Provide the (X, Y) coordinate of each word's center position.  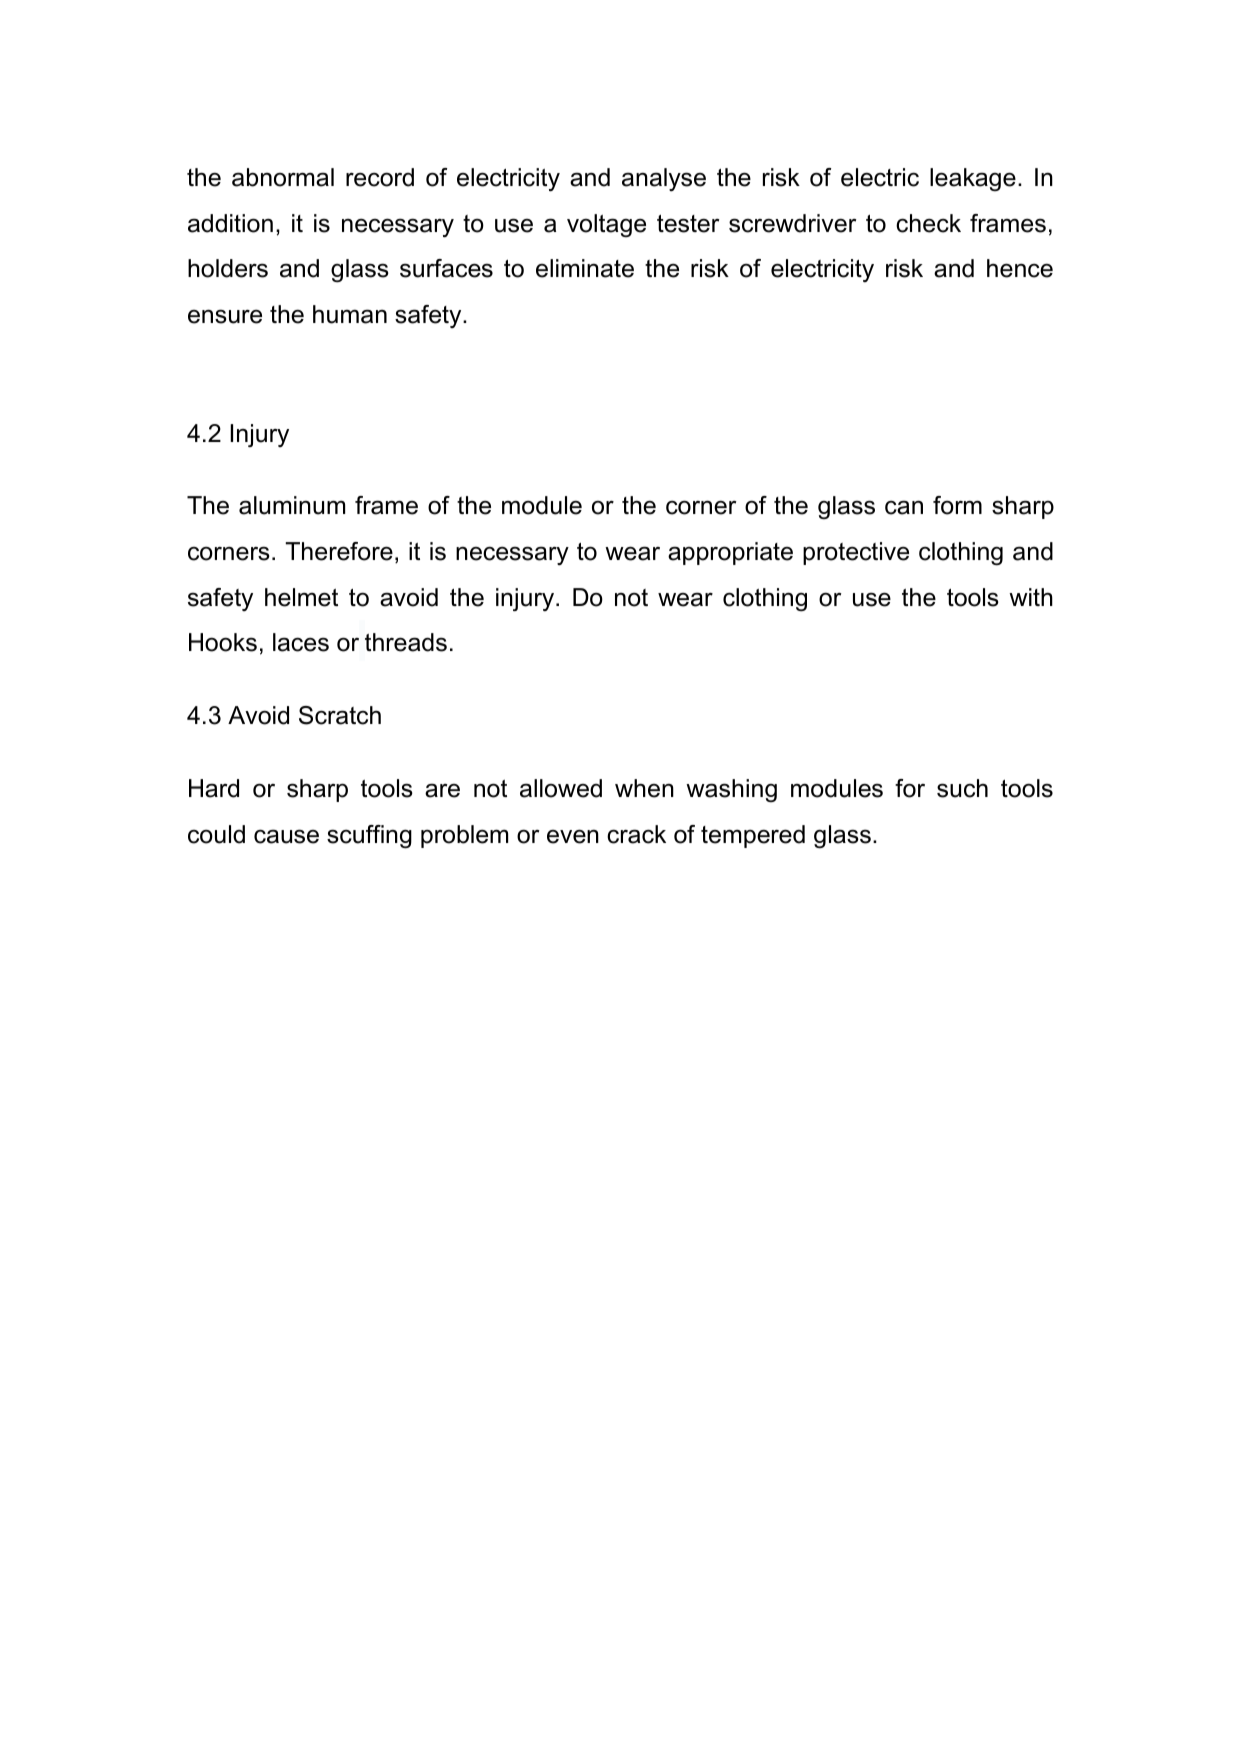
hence (1020, 268)
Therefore (339, 551)
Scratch (340, 715)
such (962, 788)
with (1031, 597)
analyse (664, 180)
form (957, 505)
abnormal (283, 177)
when (644, 788)
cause (286, 836)
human (350, 314)
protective (856, 553)
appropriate (730, 553)
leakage (973, 179)
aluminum (292, 505)
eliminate (585, 268)
